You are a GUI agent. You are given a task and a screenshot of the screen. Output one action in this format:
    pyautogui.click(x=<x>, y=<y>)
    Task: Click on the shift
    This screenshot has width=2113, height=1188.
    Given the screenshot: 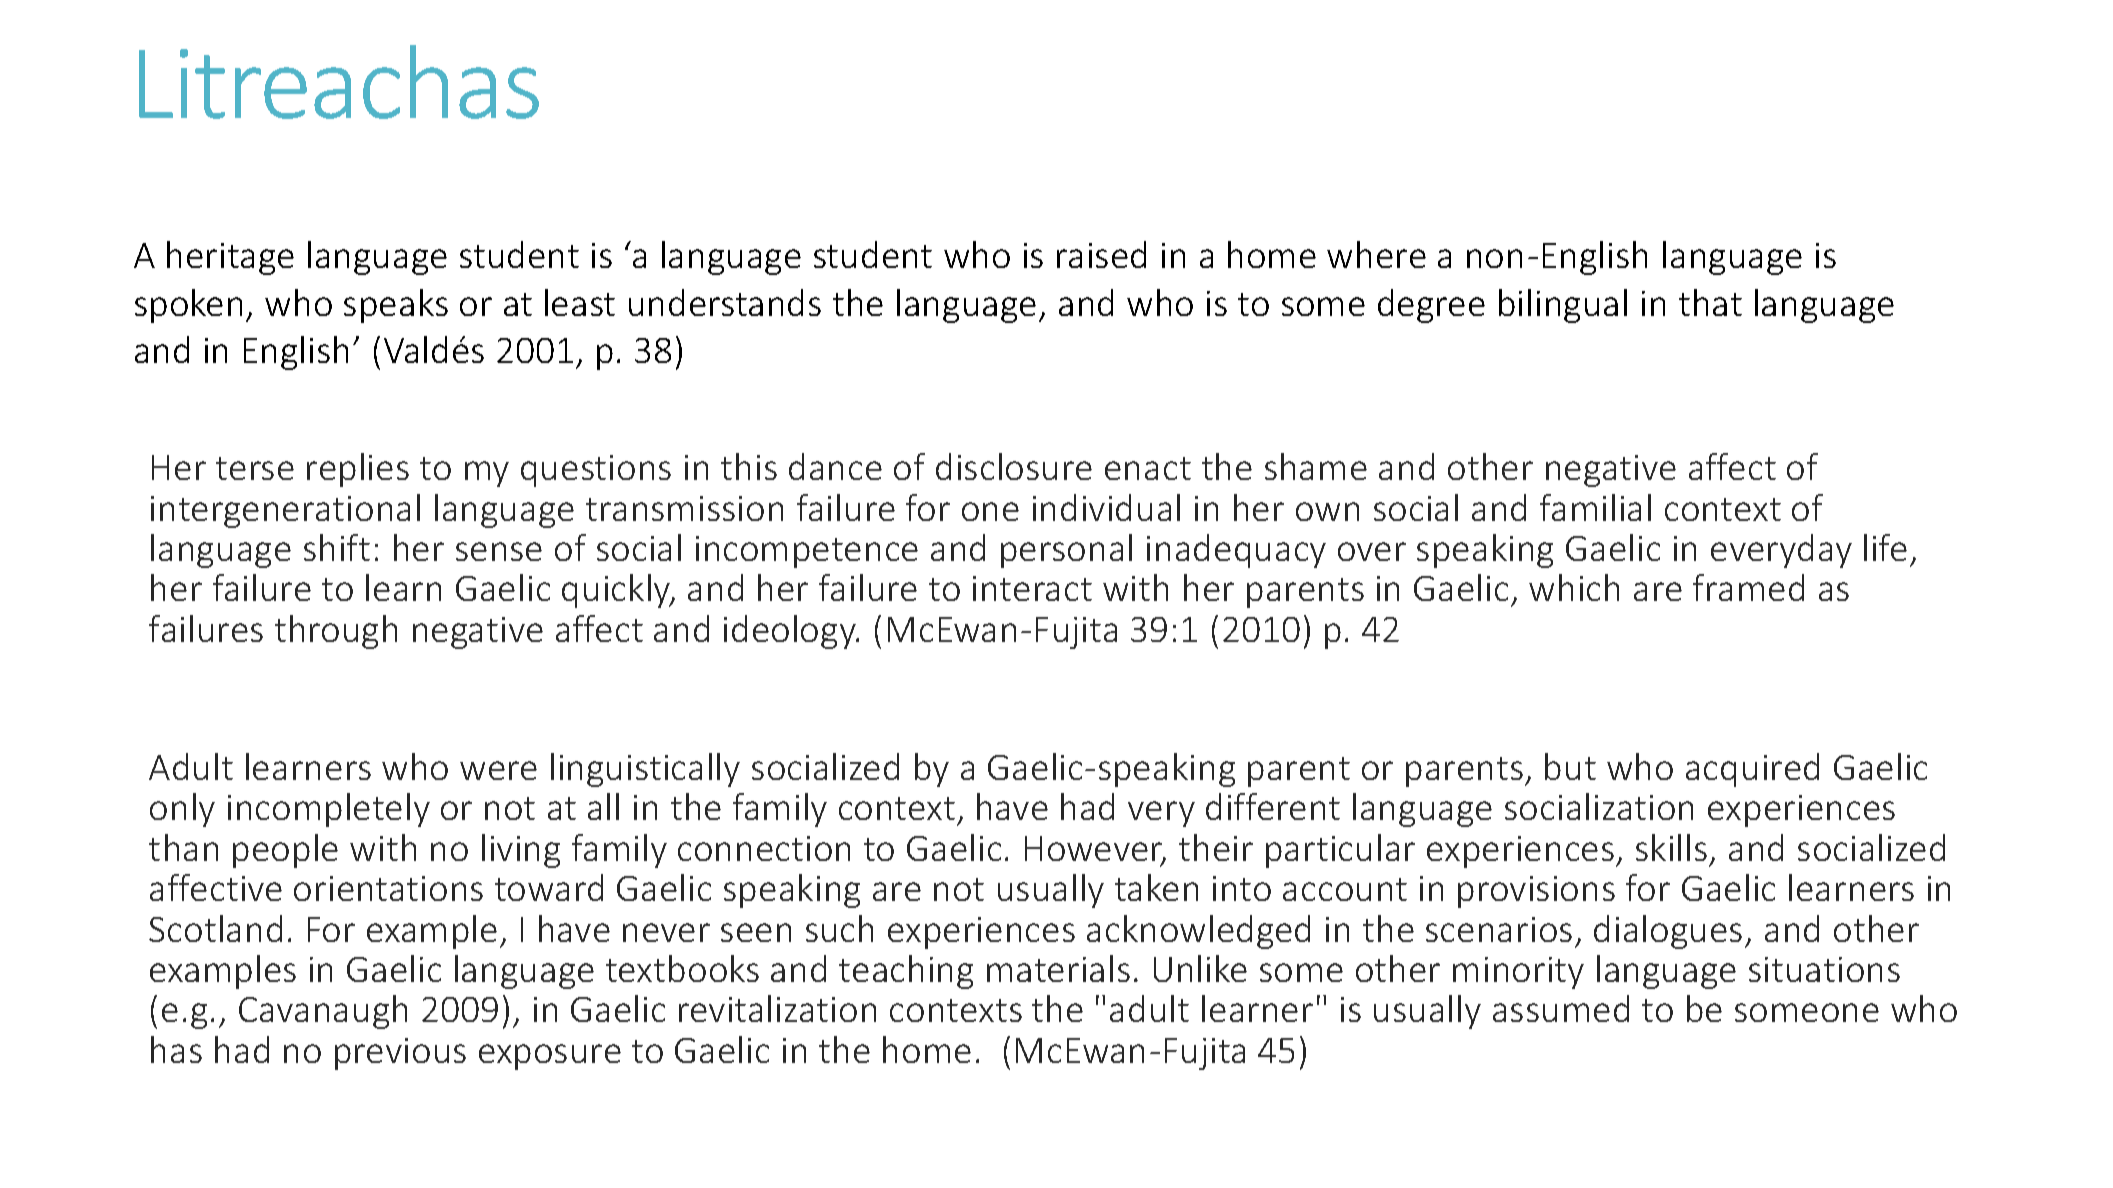 What is the action you would take?
    pyautogui.click(x=337, y=547)
